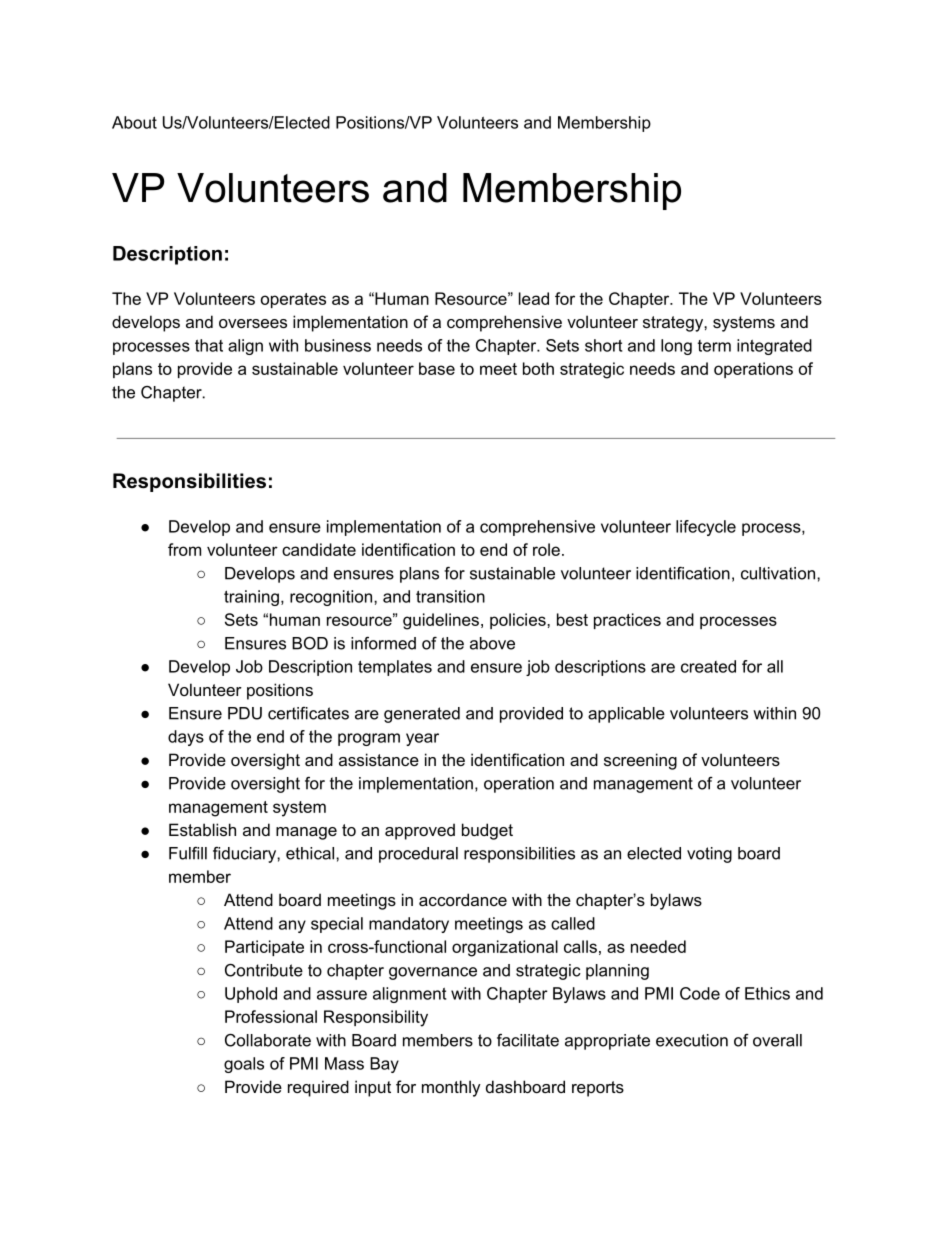 The width and height of the document is (952, 1233). I want to click on About, so click(134, 122).
